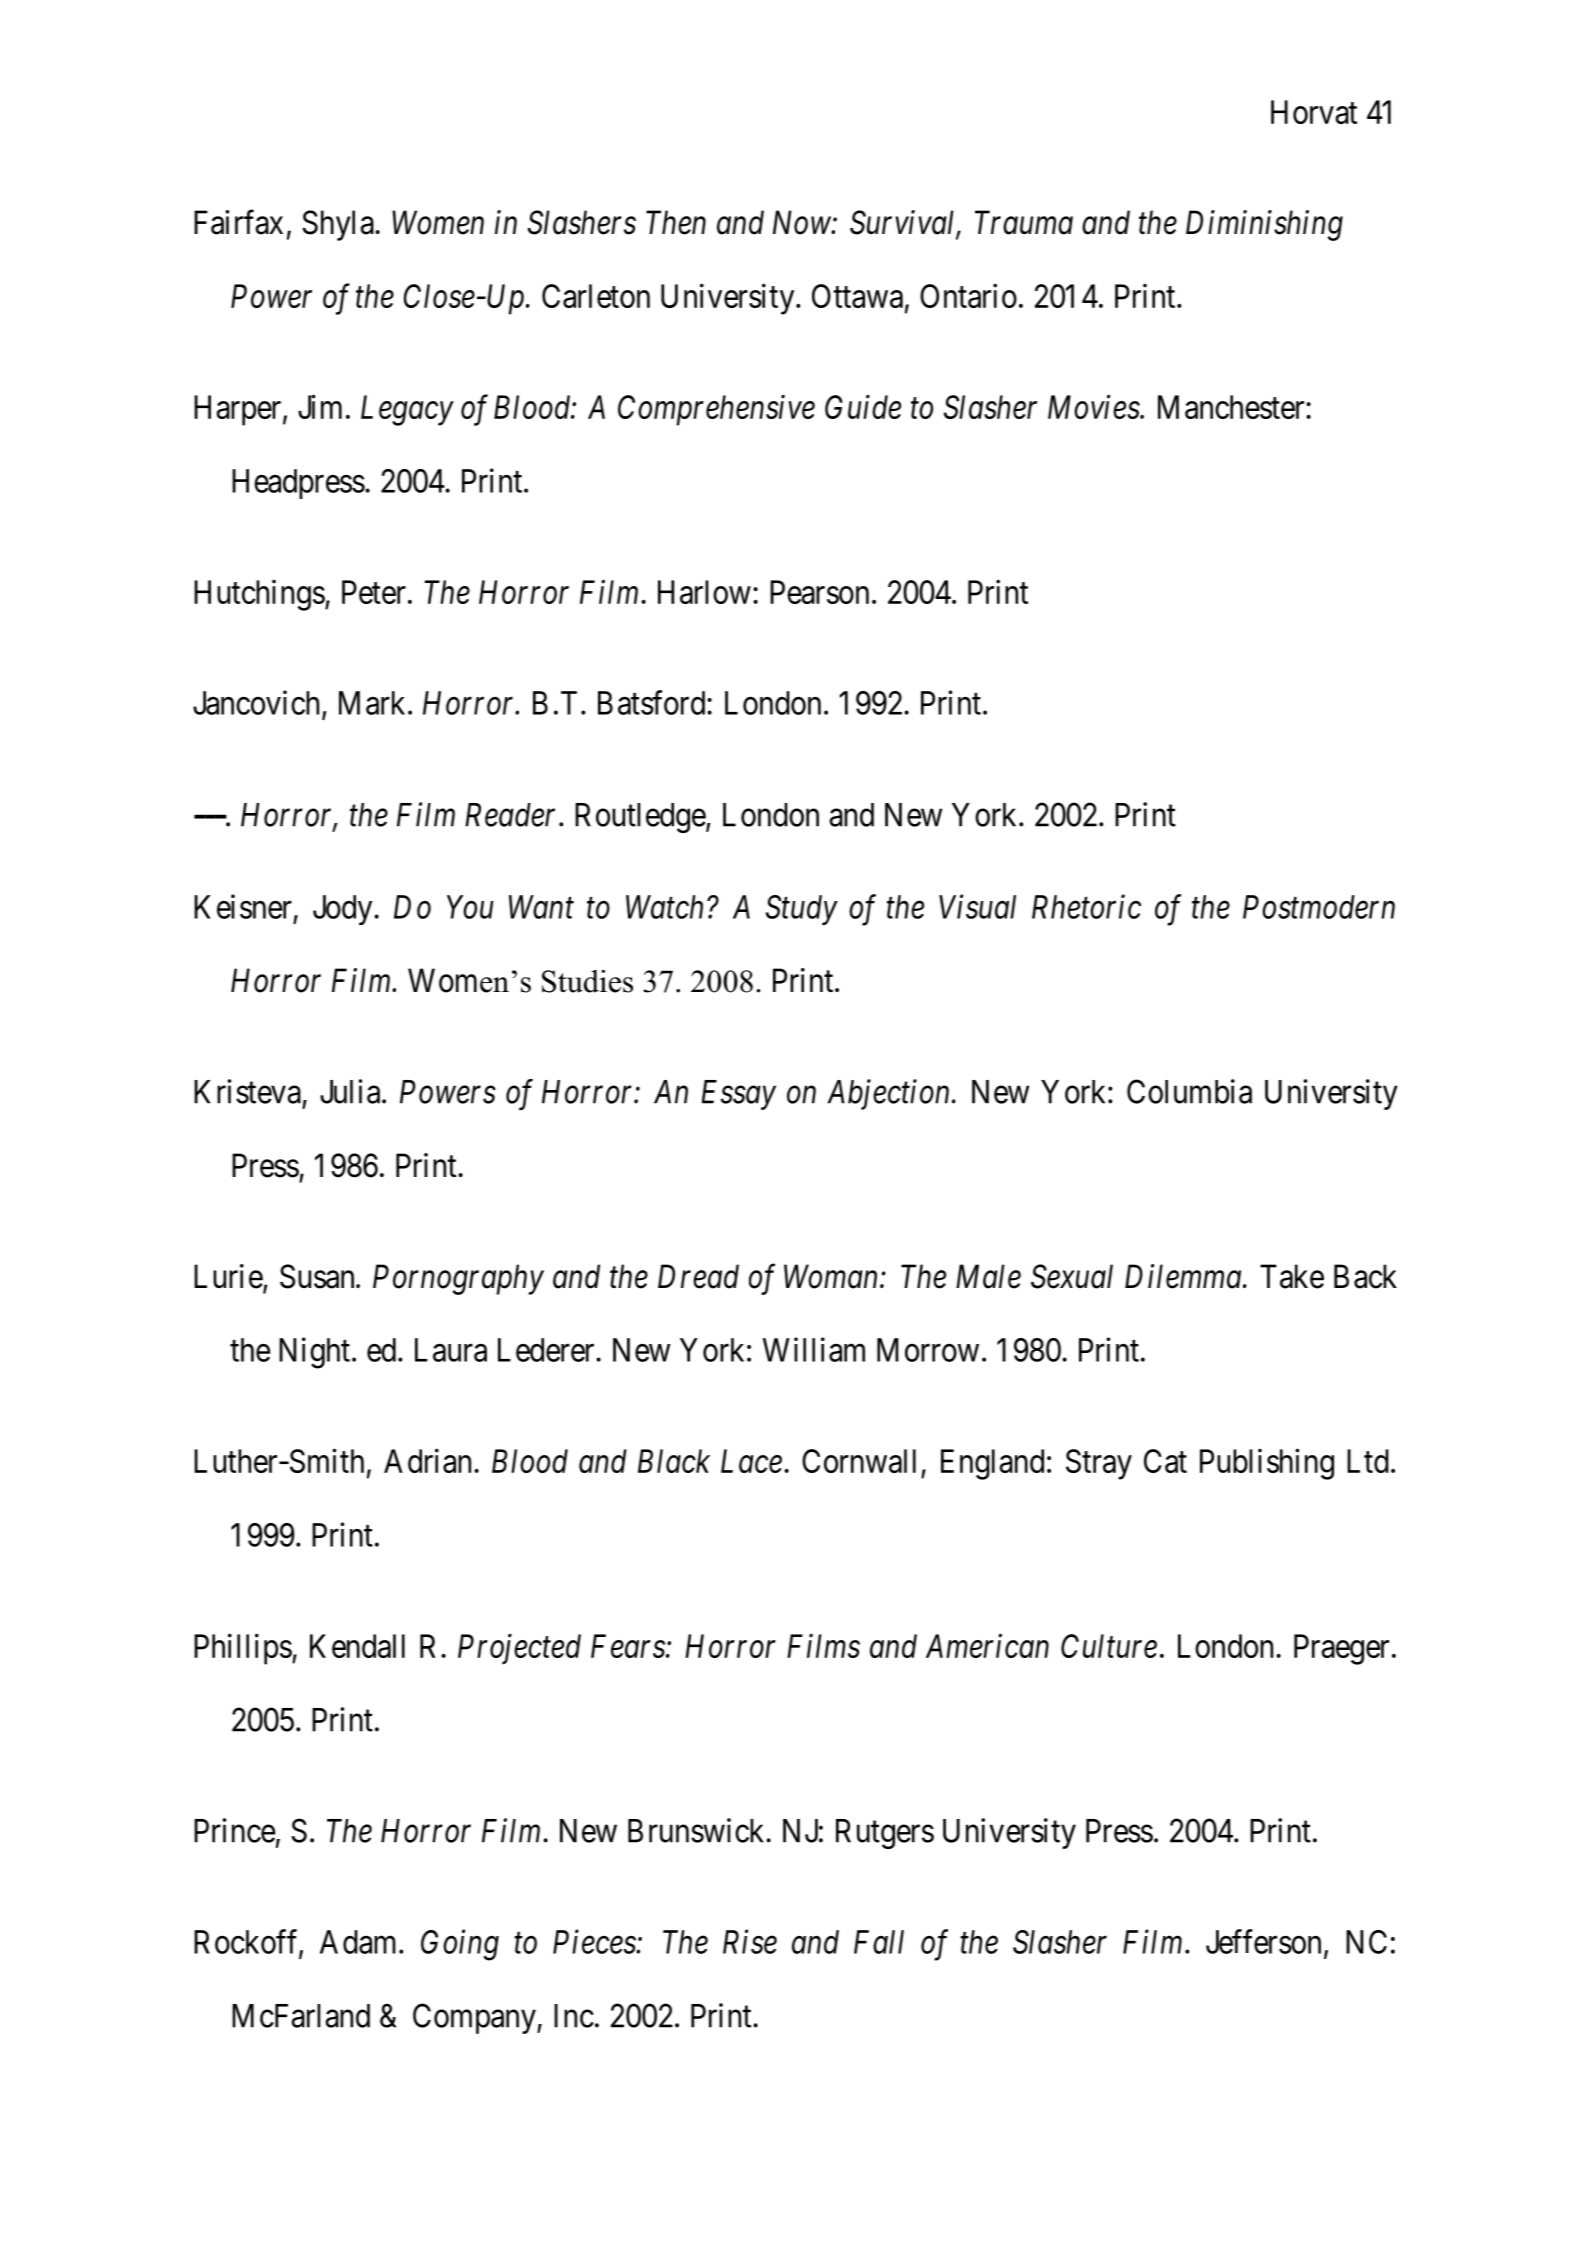 This screenshot has height=2248, width=1590. What do you see at coordinates (1189, 1091) in the screenshot?
I see `Columbia` at bounding box center [1189, 1091].
